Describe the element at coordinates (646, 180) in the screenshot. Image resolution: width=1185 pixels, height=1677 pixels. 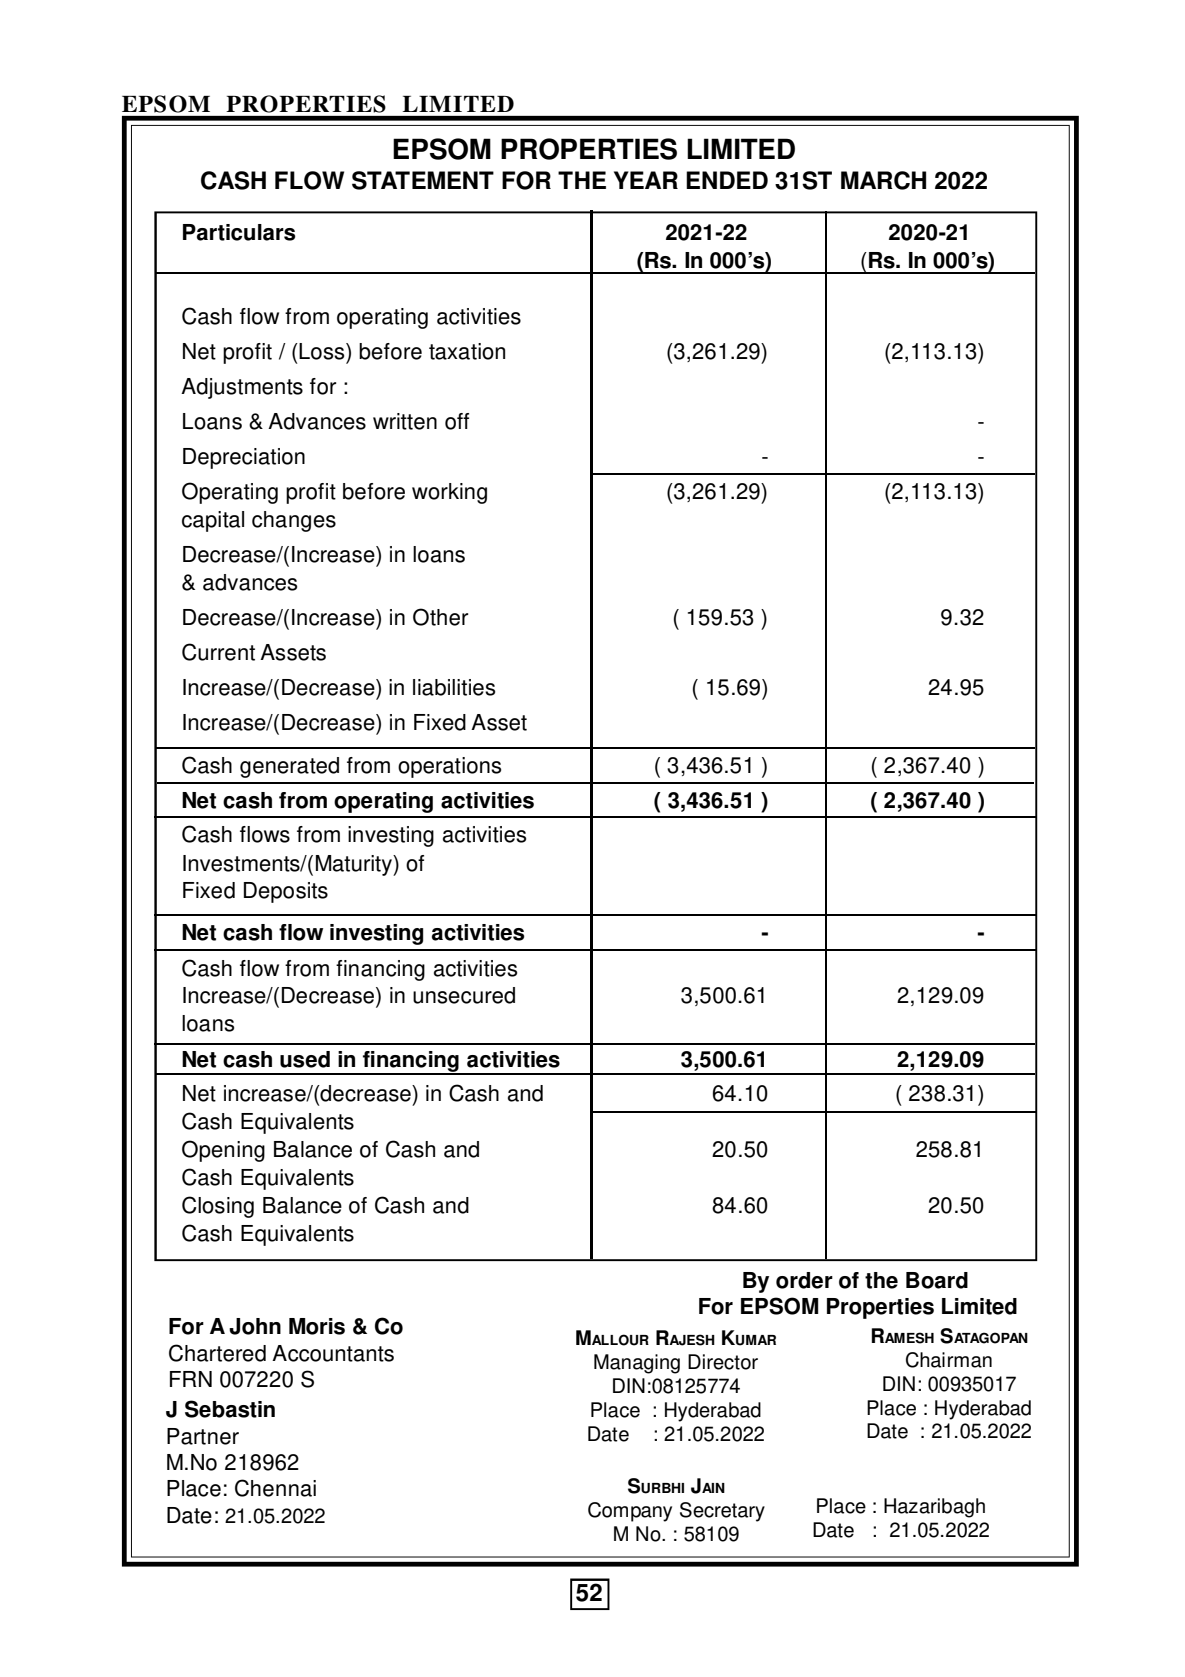
I see `YEAR` at that location.
